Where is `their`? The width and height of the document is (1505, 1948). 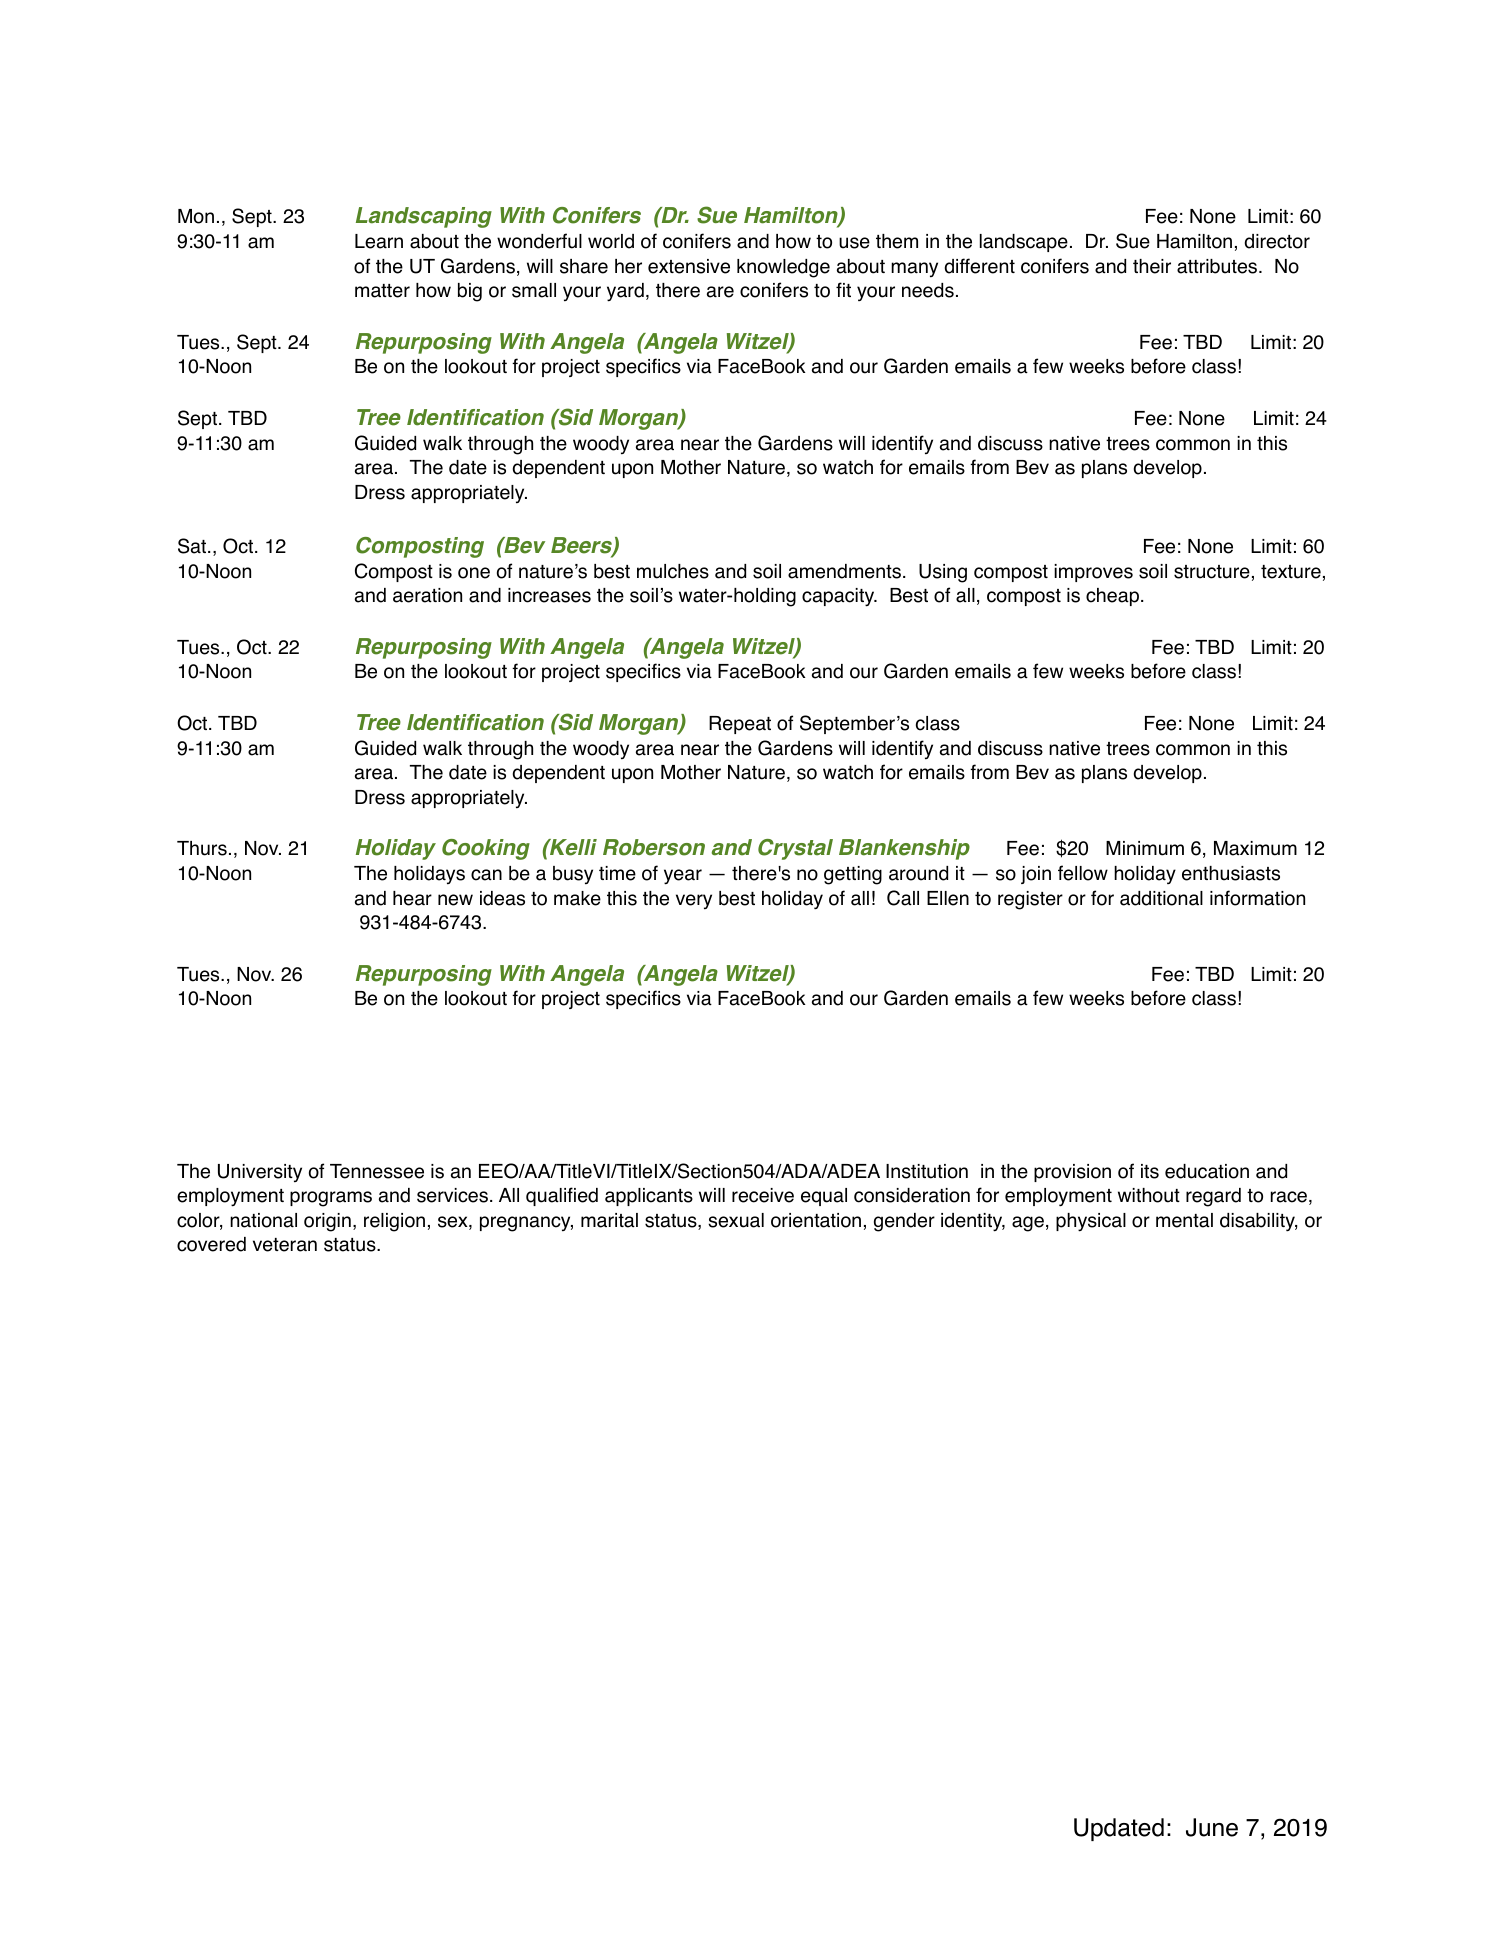
their is located at coordinates (1152, 266).
